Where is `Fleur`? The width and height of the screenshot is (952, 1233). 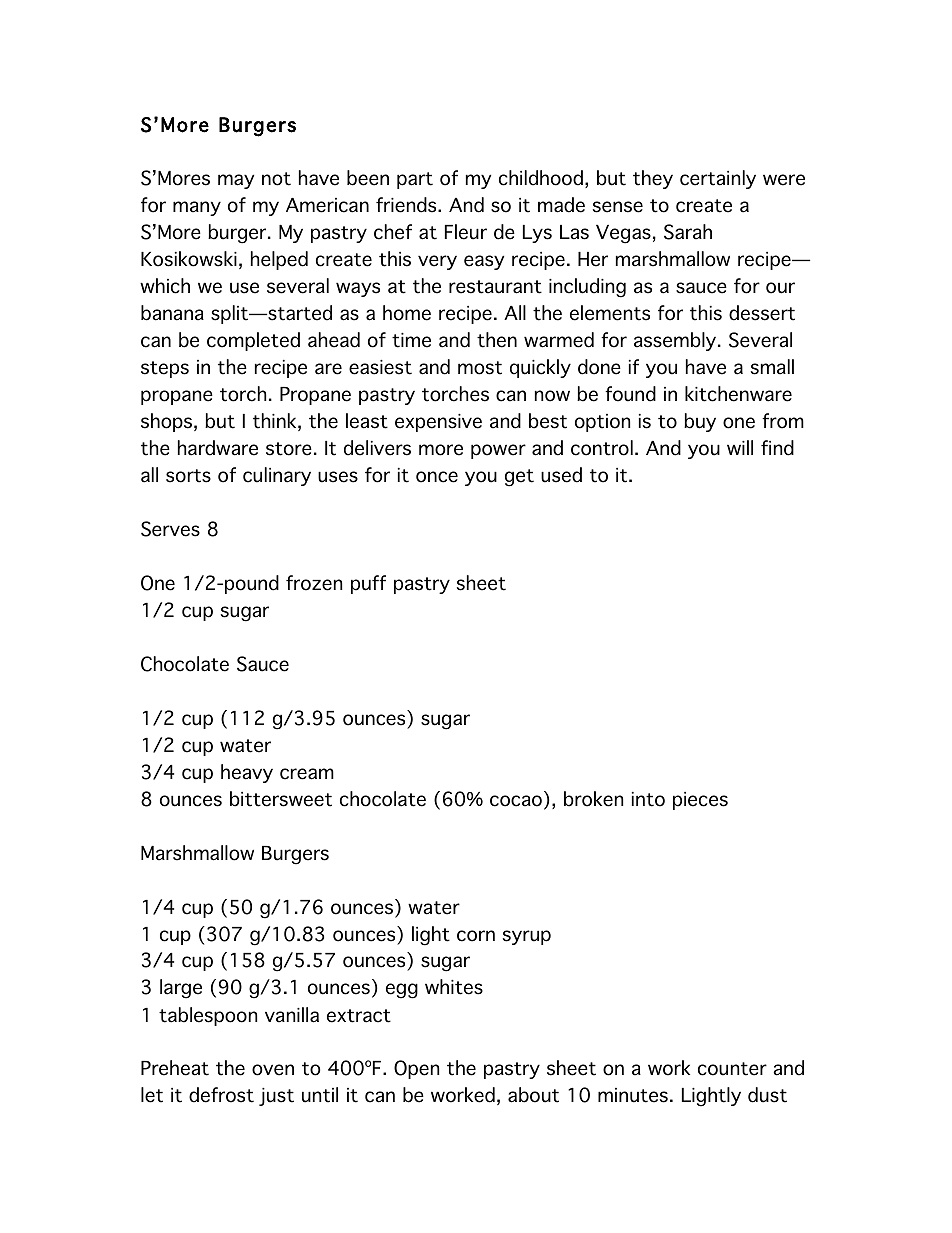 Fleur is located at coordinates (466, 232).
